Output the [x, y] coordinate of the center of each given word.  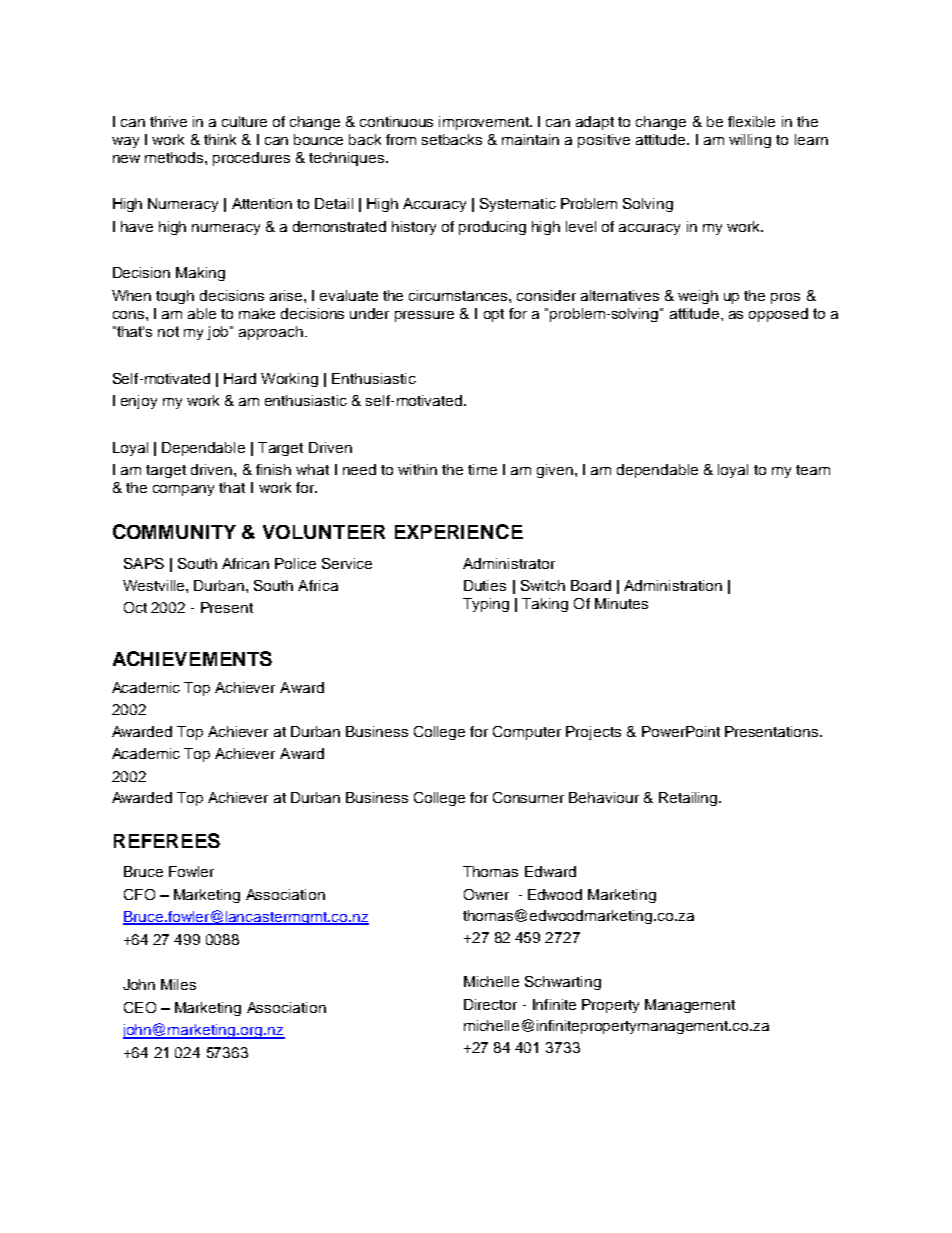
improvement [485, 123]
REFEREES [167, 840]
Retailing [689, 799]
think [220, 139]
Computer [527, 733]
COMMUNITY [174, 531]
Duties [485, 585]
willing [750, 141]
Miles [178, 984]
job [219, 333]
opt [494, 315]
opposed [778, 315]
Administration [673, 585]
